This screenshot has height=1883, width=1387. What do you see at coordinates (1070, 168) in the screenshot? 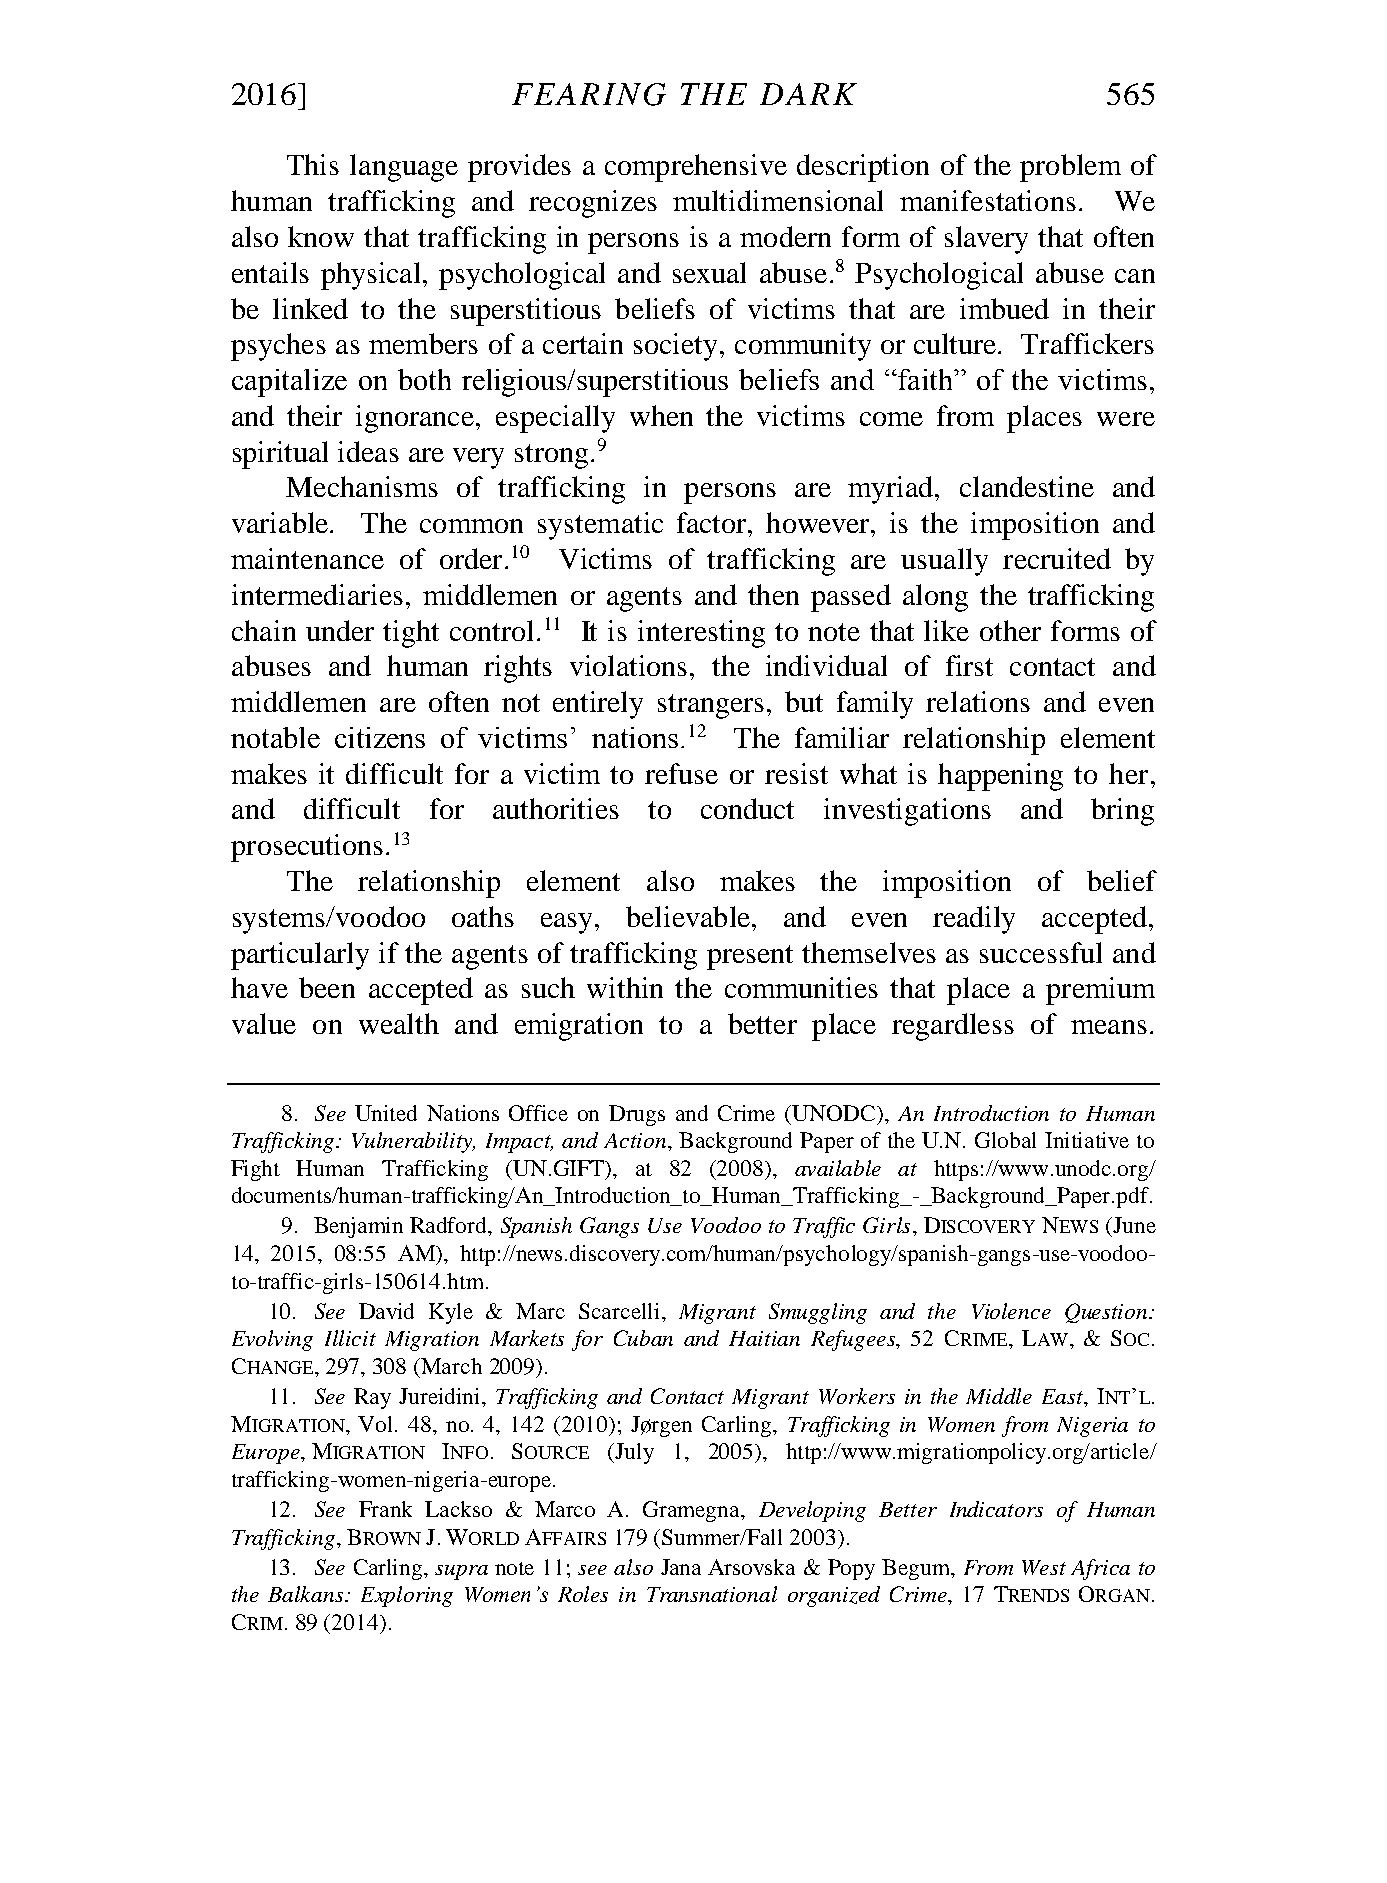
I see `problem` at bounding box center [1070, 168].
